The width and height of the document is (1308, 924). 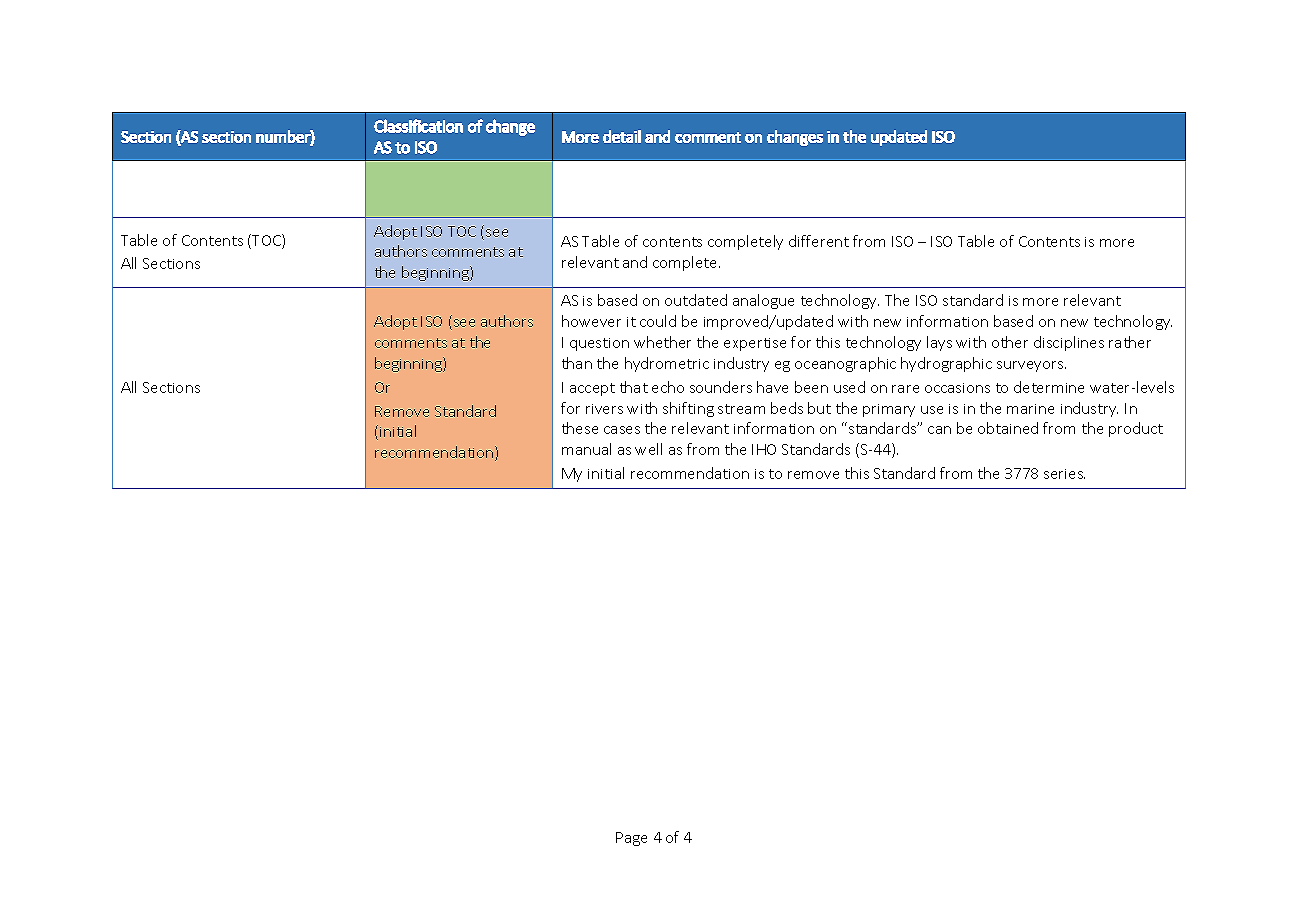 What do you see at coordinates (1069, 343) in the document?
I see `disciplines` at bounding box center [1069, 343].
